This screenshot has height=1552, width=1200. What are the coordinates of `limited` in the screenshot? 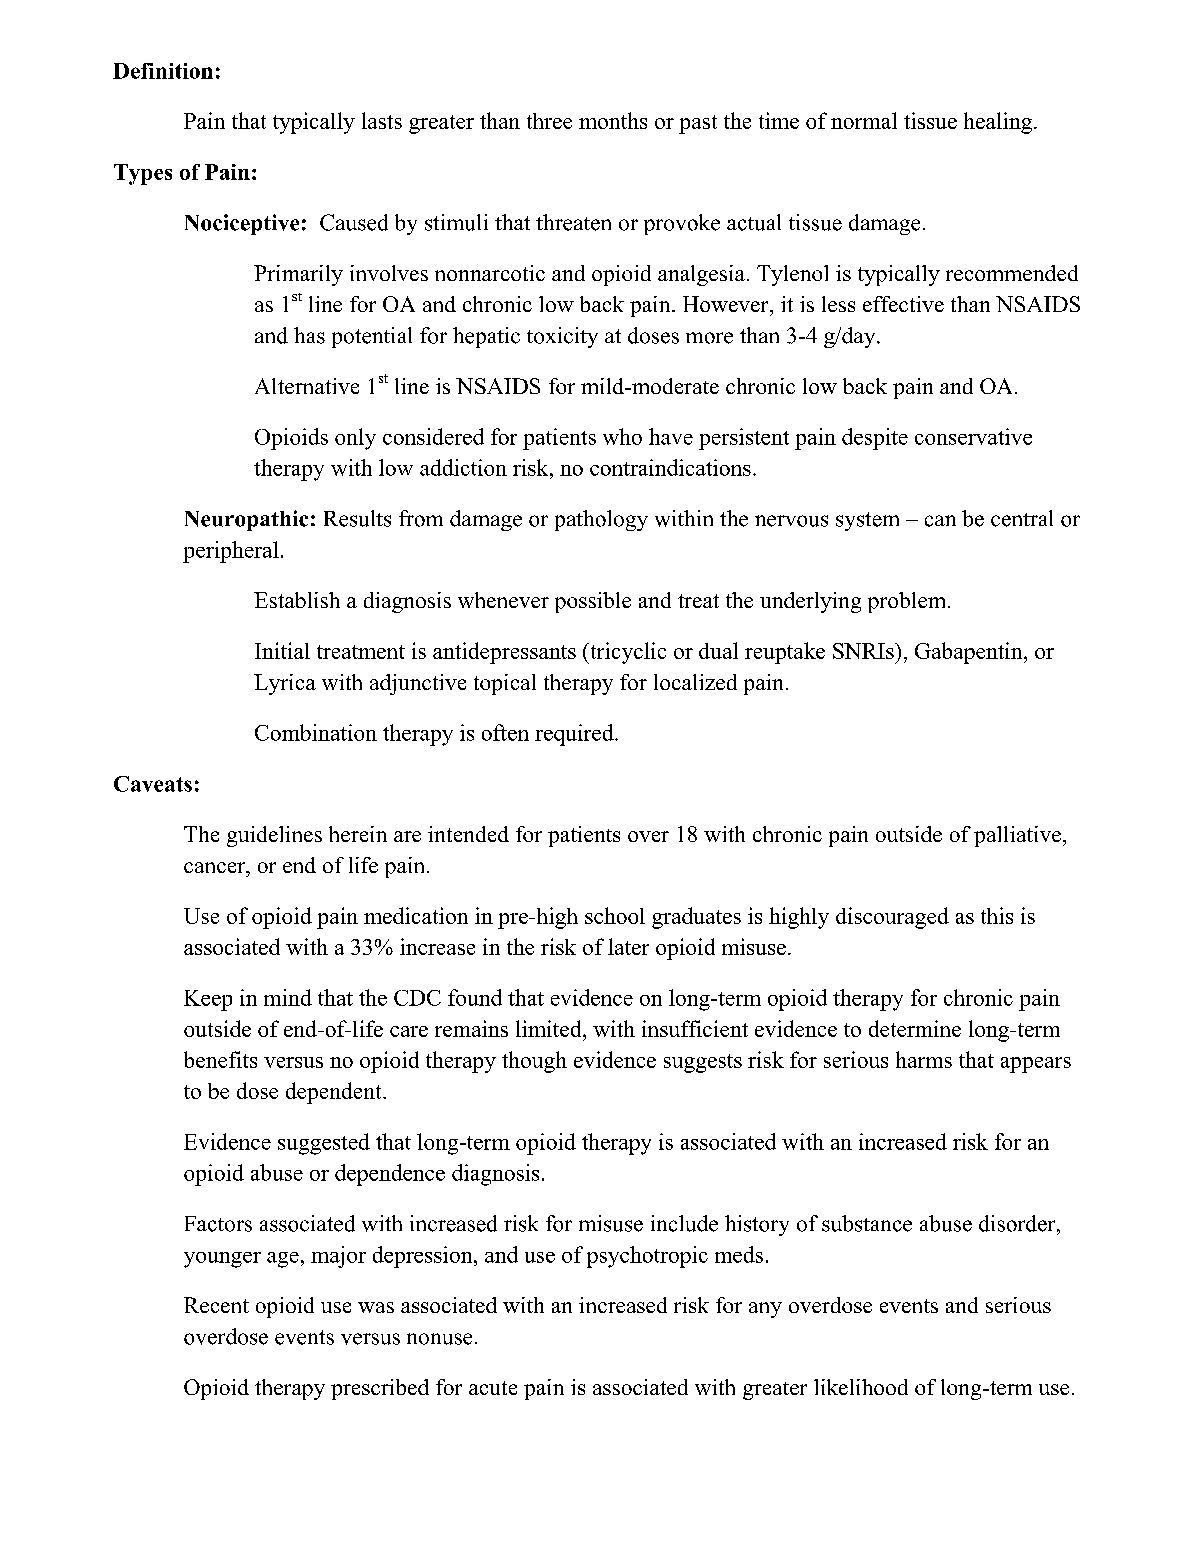 It's located at (550, 1028).
